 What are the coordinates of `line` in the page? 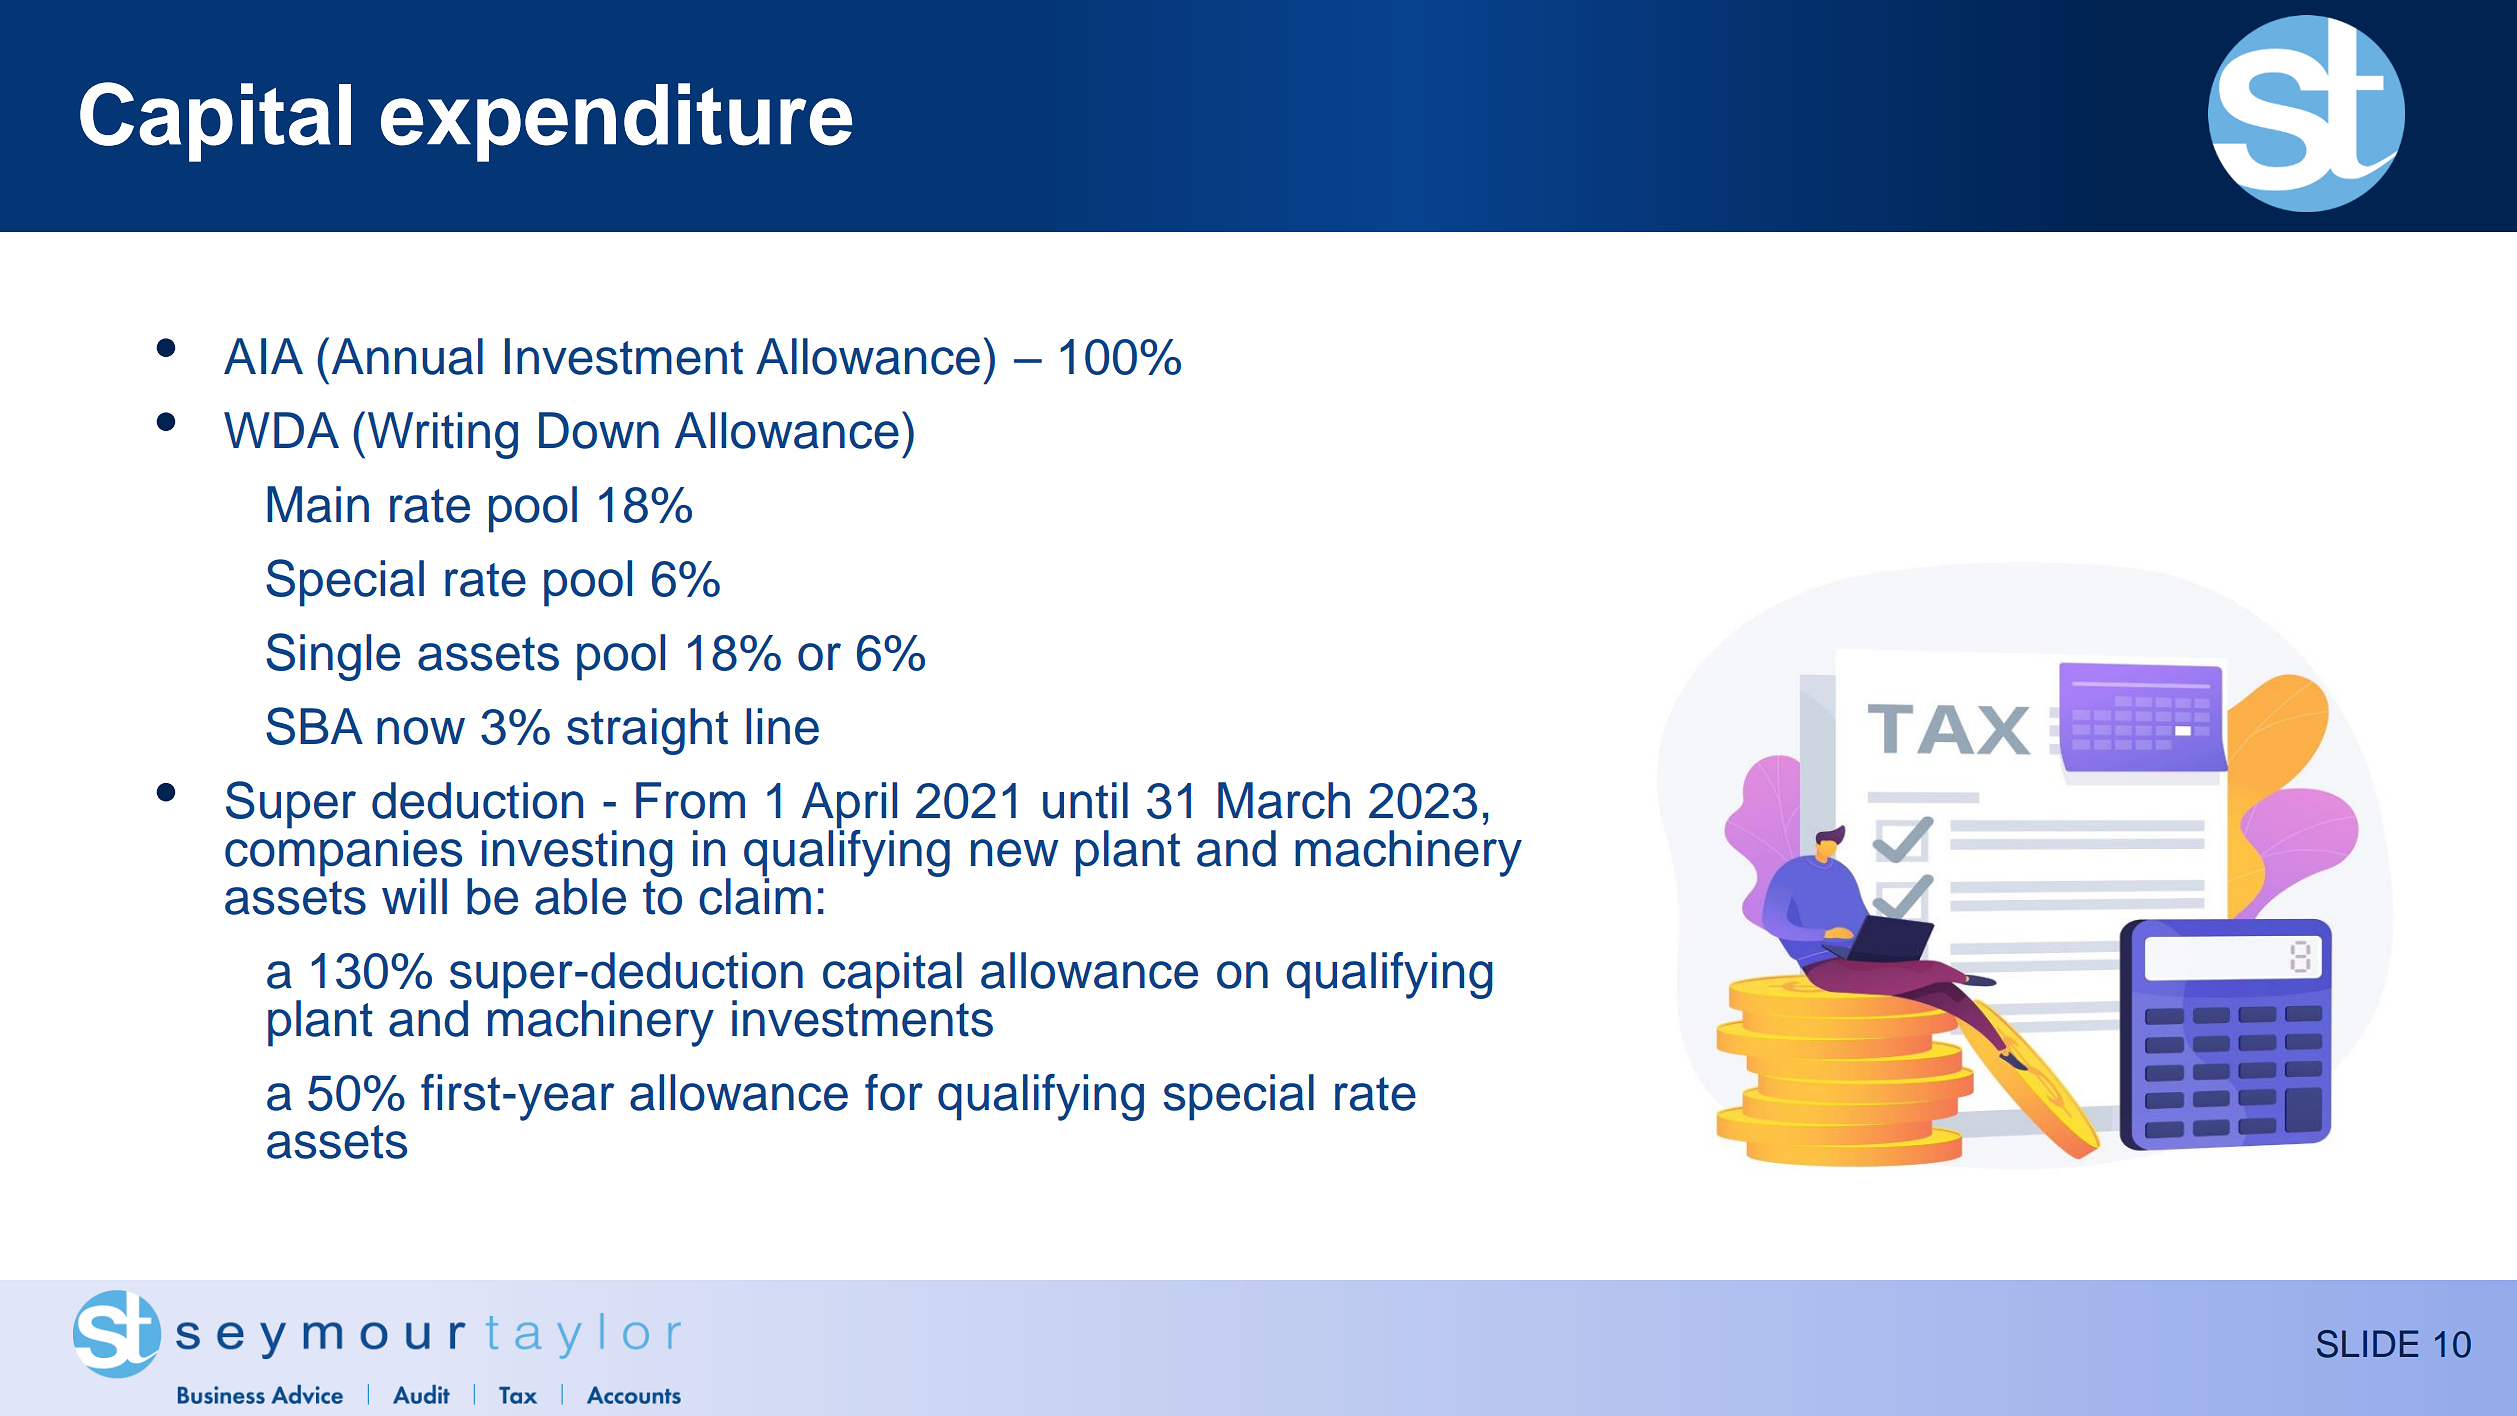 It's located at (782, 726).
